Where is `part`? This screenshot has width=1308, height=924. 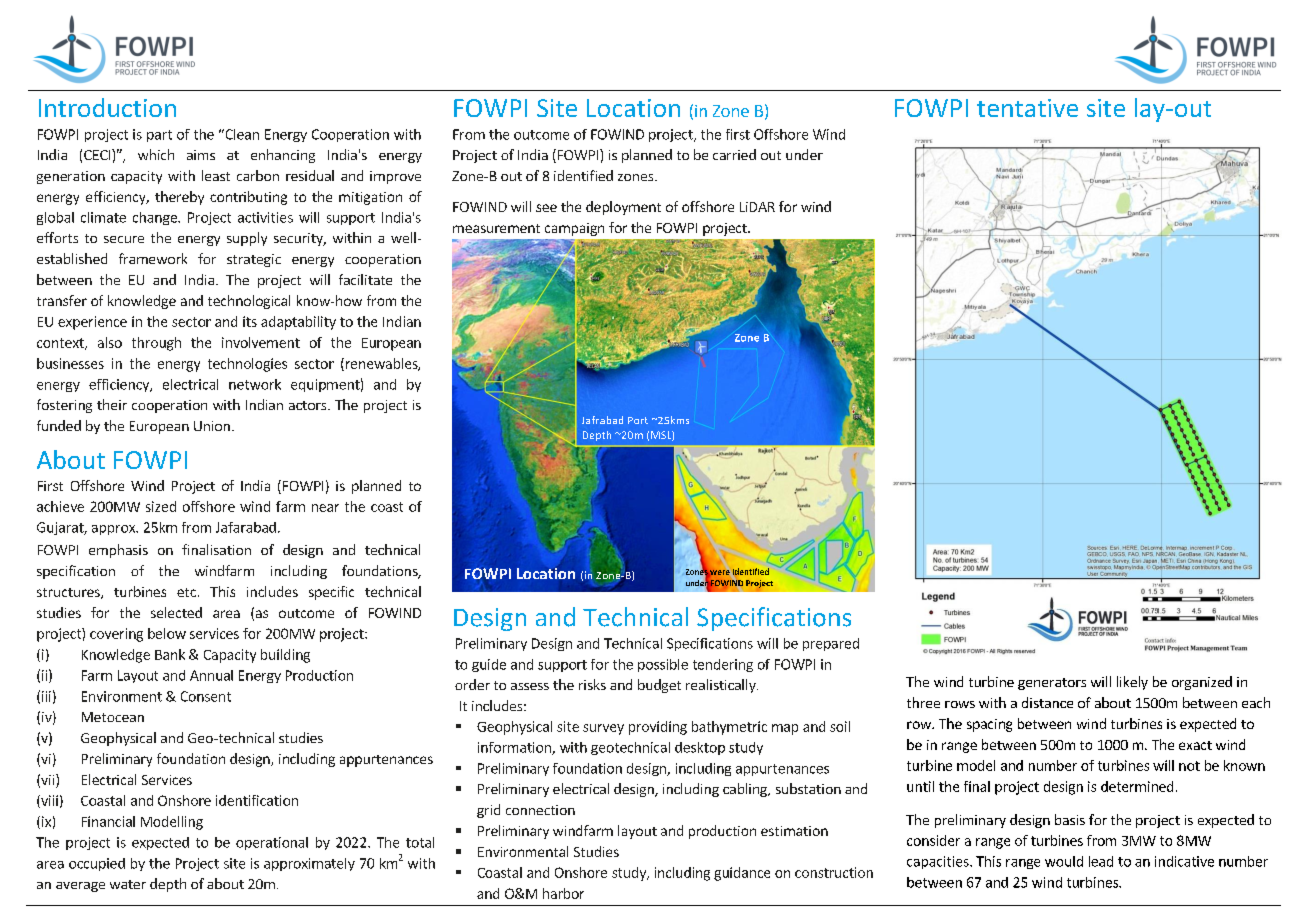 part is located at coordinates (159, 136).
